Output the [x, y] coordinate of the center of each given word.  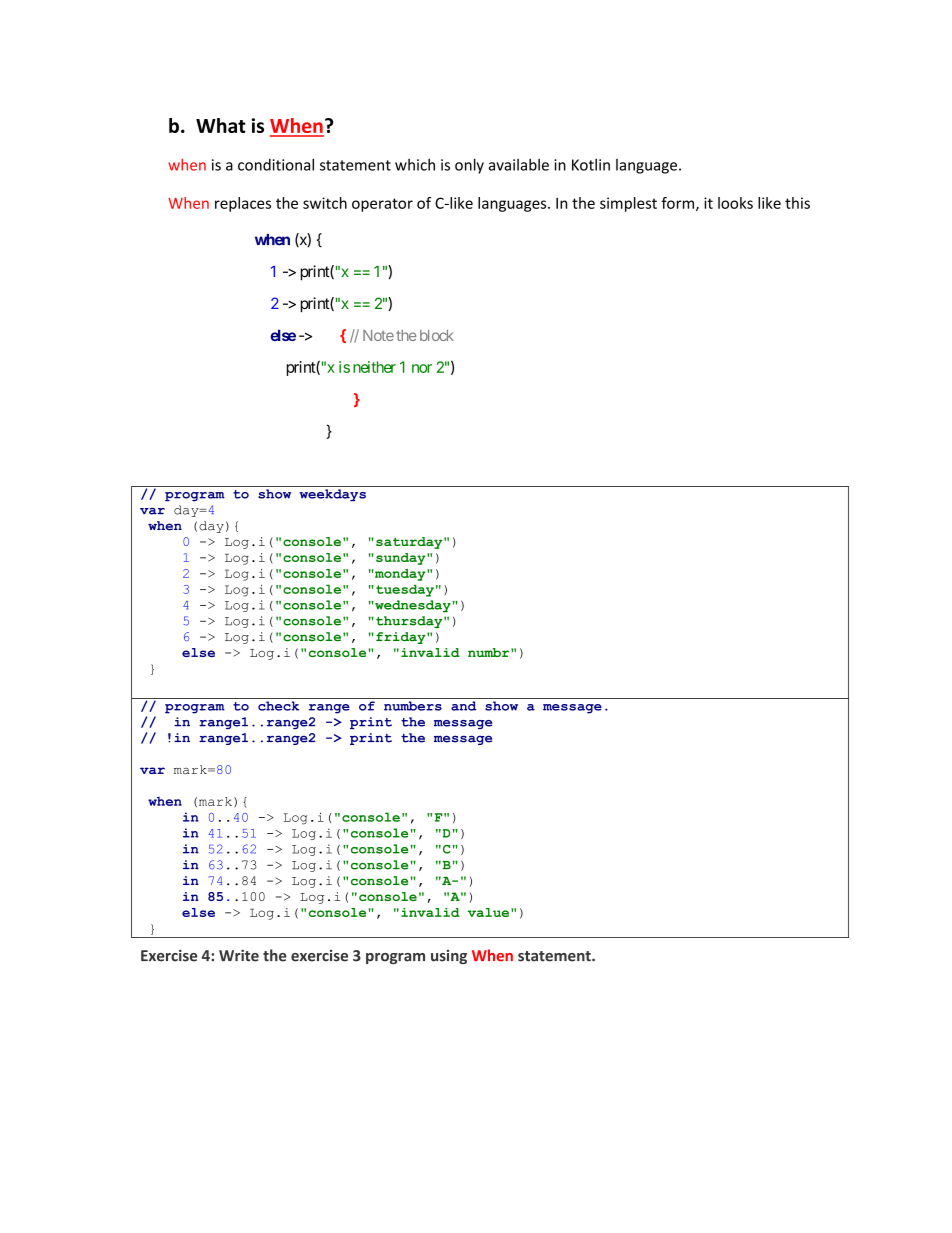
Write [239, 955]
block [435, 335]
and [463, 706]
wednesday [413, 606]
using [449, 957]
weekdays [332, 495]
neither [374, 367]
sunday [402, 559]
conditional [276, 164]
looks [735, 203]
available [519, 164]
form [677, 203]
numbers [413, 706]
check [278, 706]
